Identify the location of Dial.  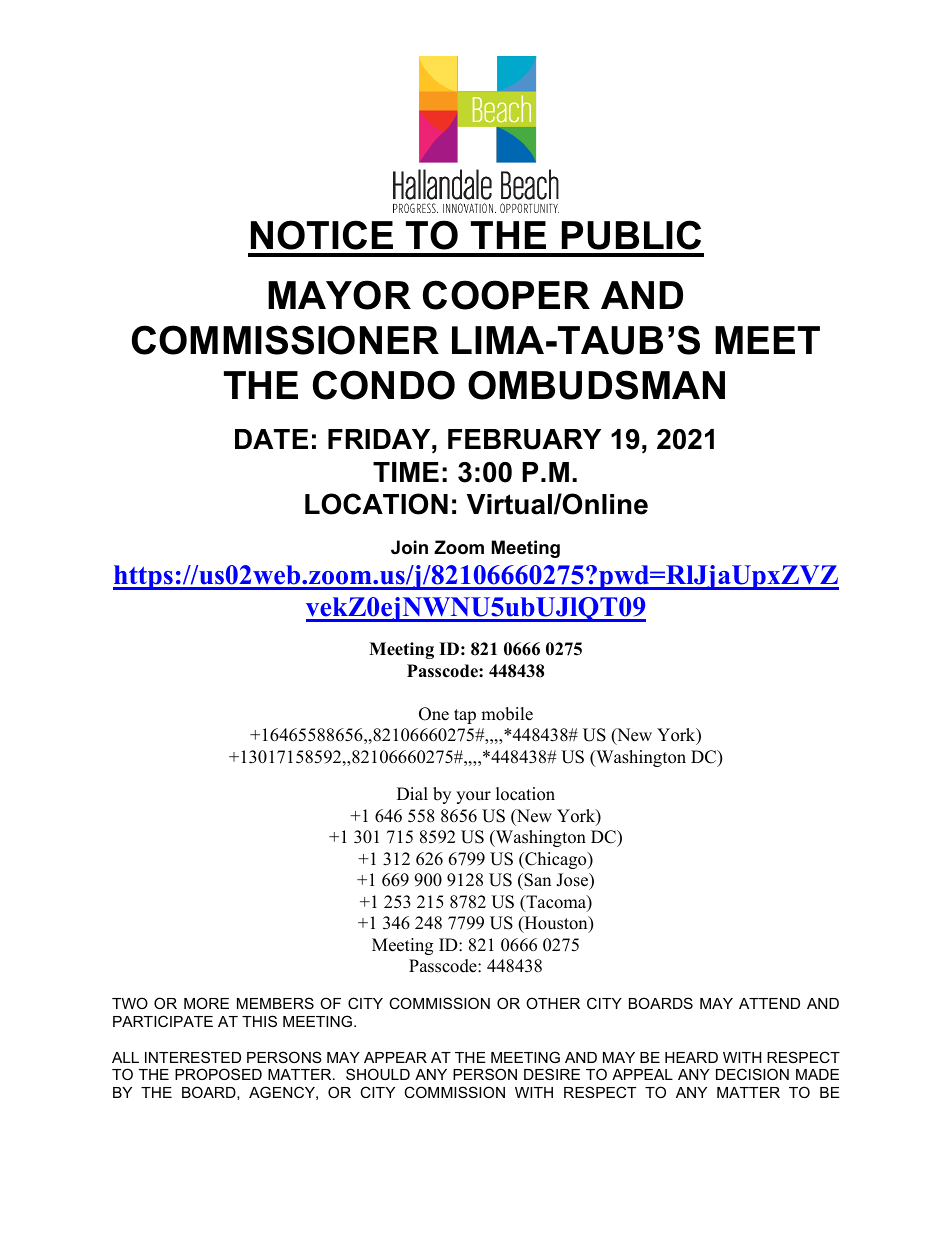
(412, 793).
